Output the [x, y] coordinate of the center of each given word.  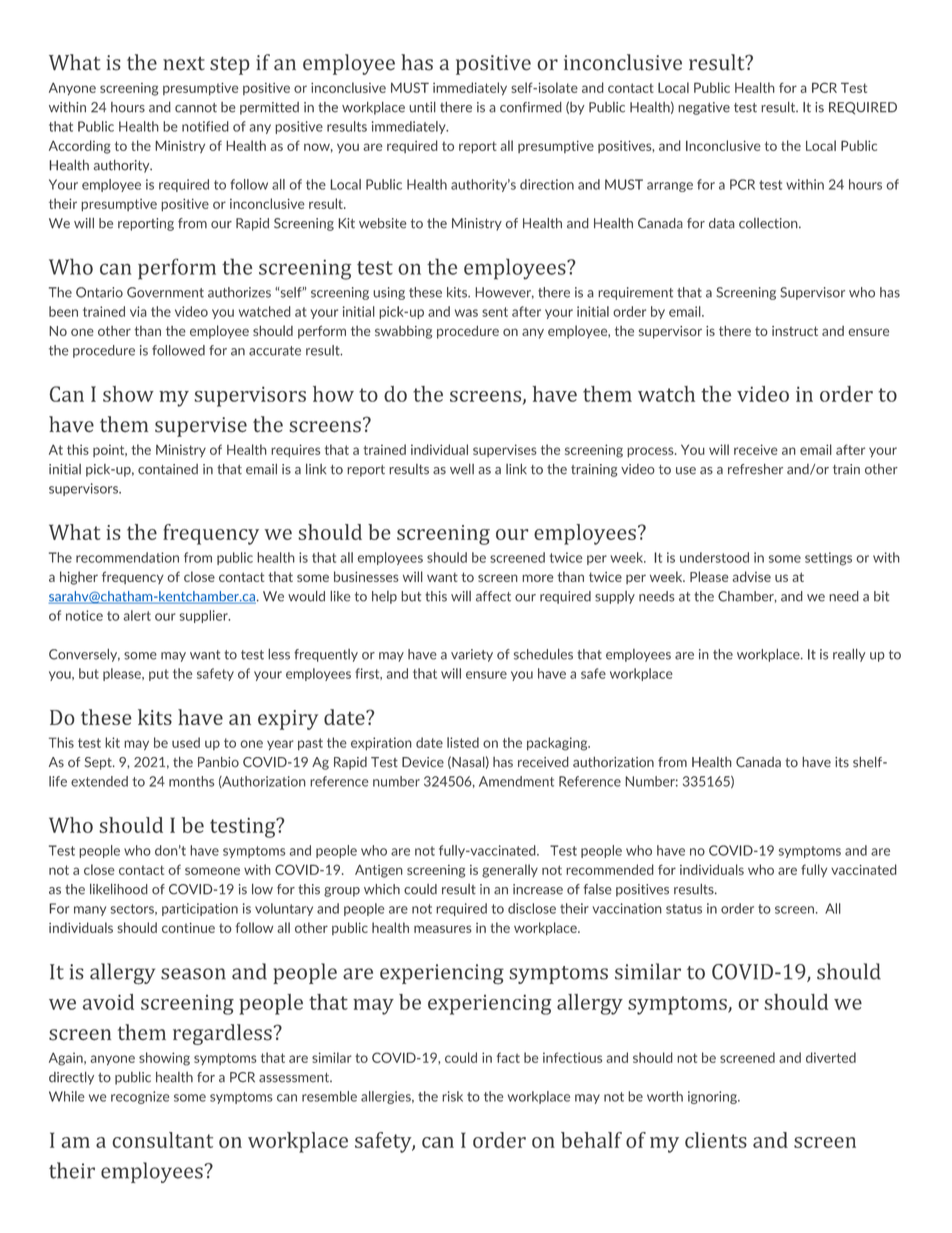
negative [704, 108]
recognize [140, 1097]
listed [463, 742]
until [422, 107]
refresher [755, 469]
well [462, 469]
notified [205, 126]
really [849, 655]
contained [168, 469]
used [186, 742]
